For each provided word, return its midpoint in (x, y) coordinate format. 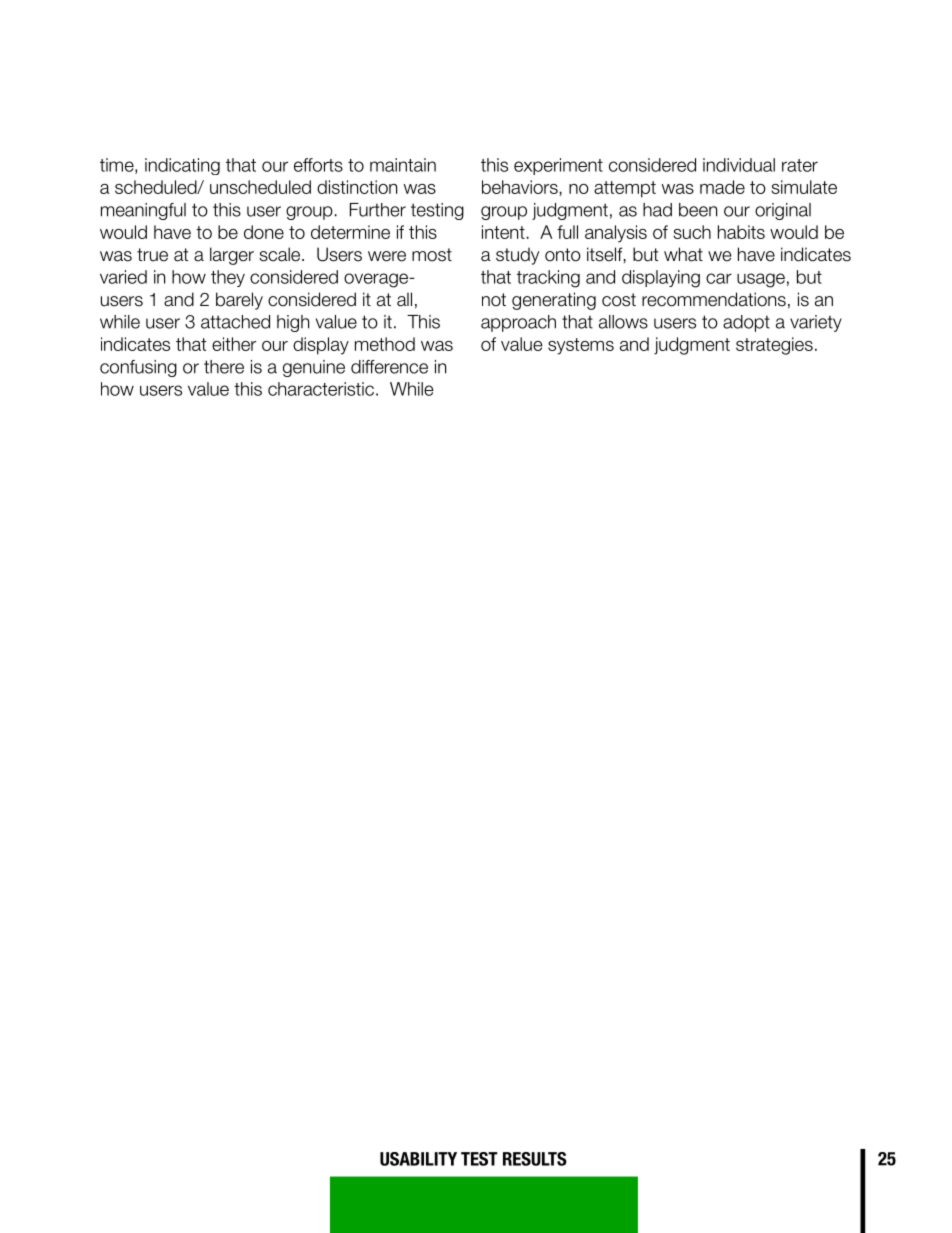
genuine (314, 368)
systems (581, 346)
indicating (182, 166)
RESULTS (535, 1159)
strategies (774, 346)
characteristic (321, 389)
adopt (746, 323)
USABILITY (418, 1159)
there (224, 367)
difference (389, 367)
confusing (138, 368)
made (722, 187)
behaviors (520, 187)
